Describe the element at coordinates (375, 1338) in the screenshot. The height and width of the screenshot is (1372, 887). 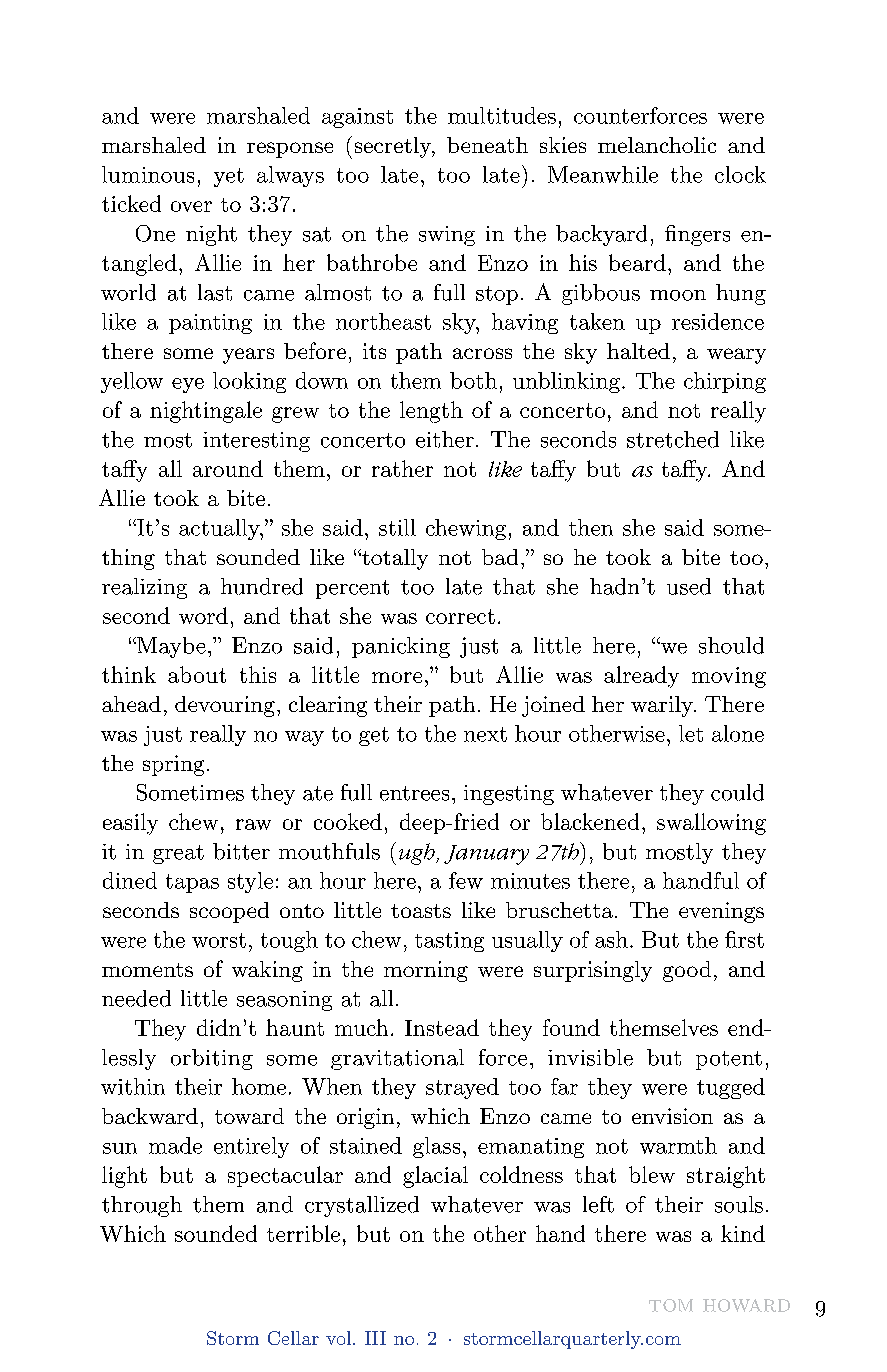
I see `III` at that location.
